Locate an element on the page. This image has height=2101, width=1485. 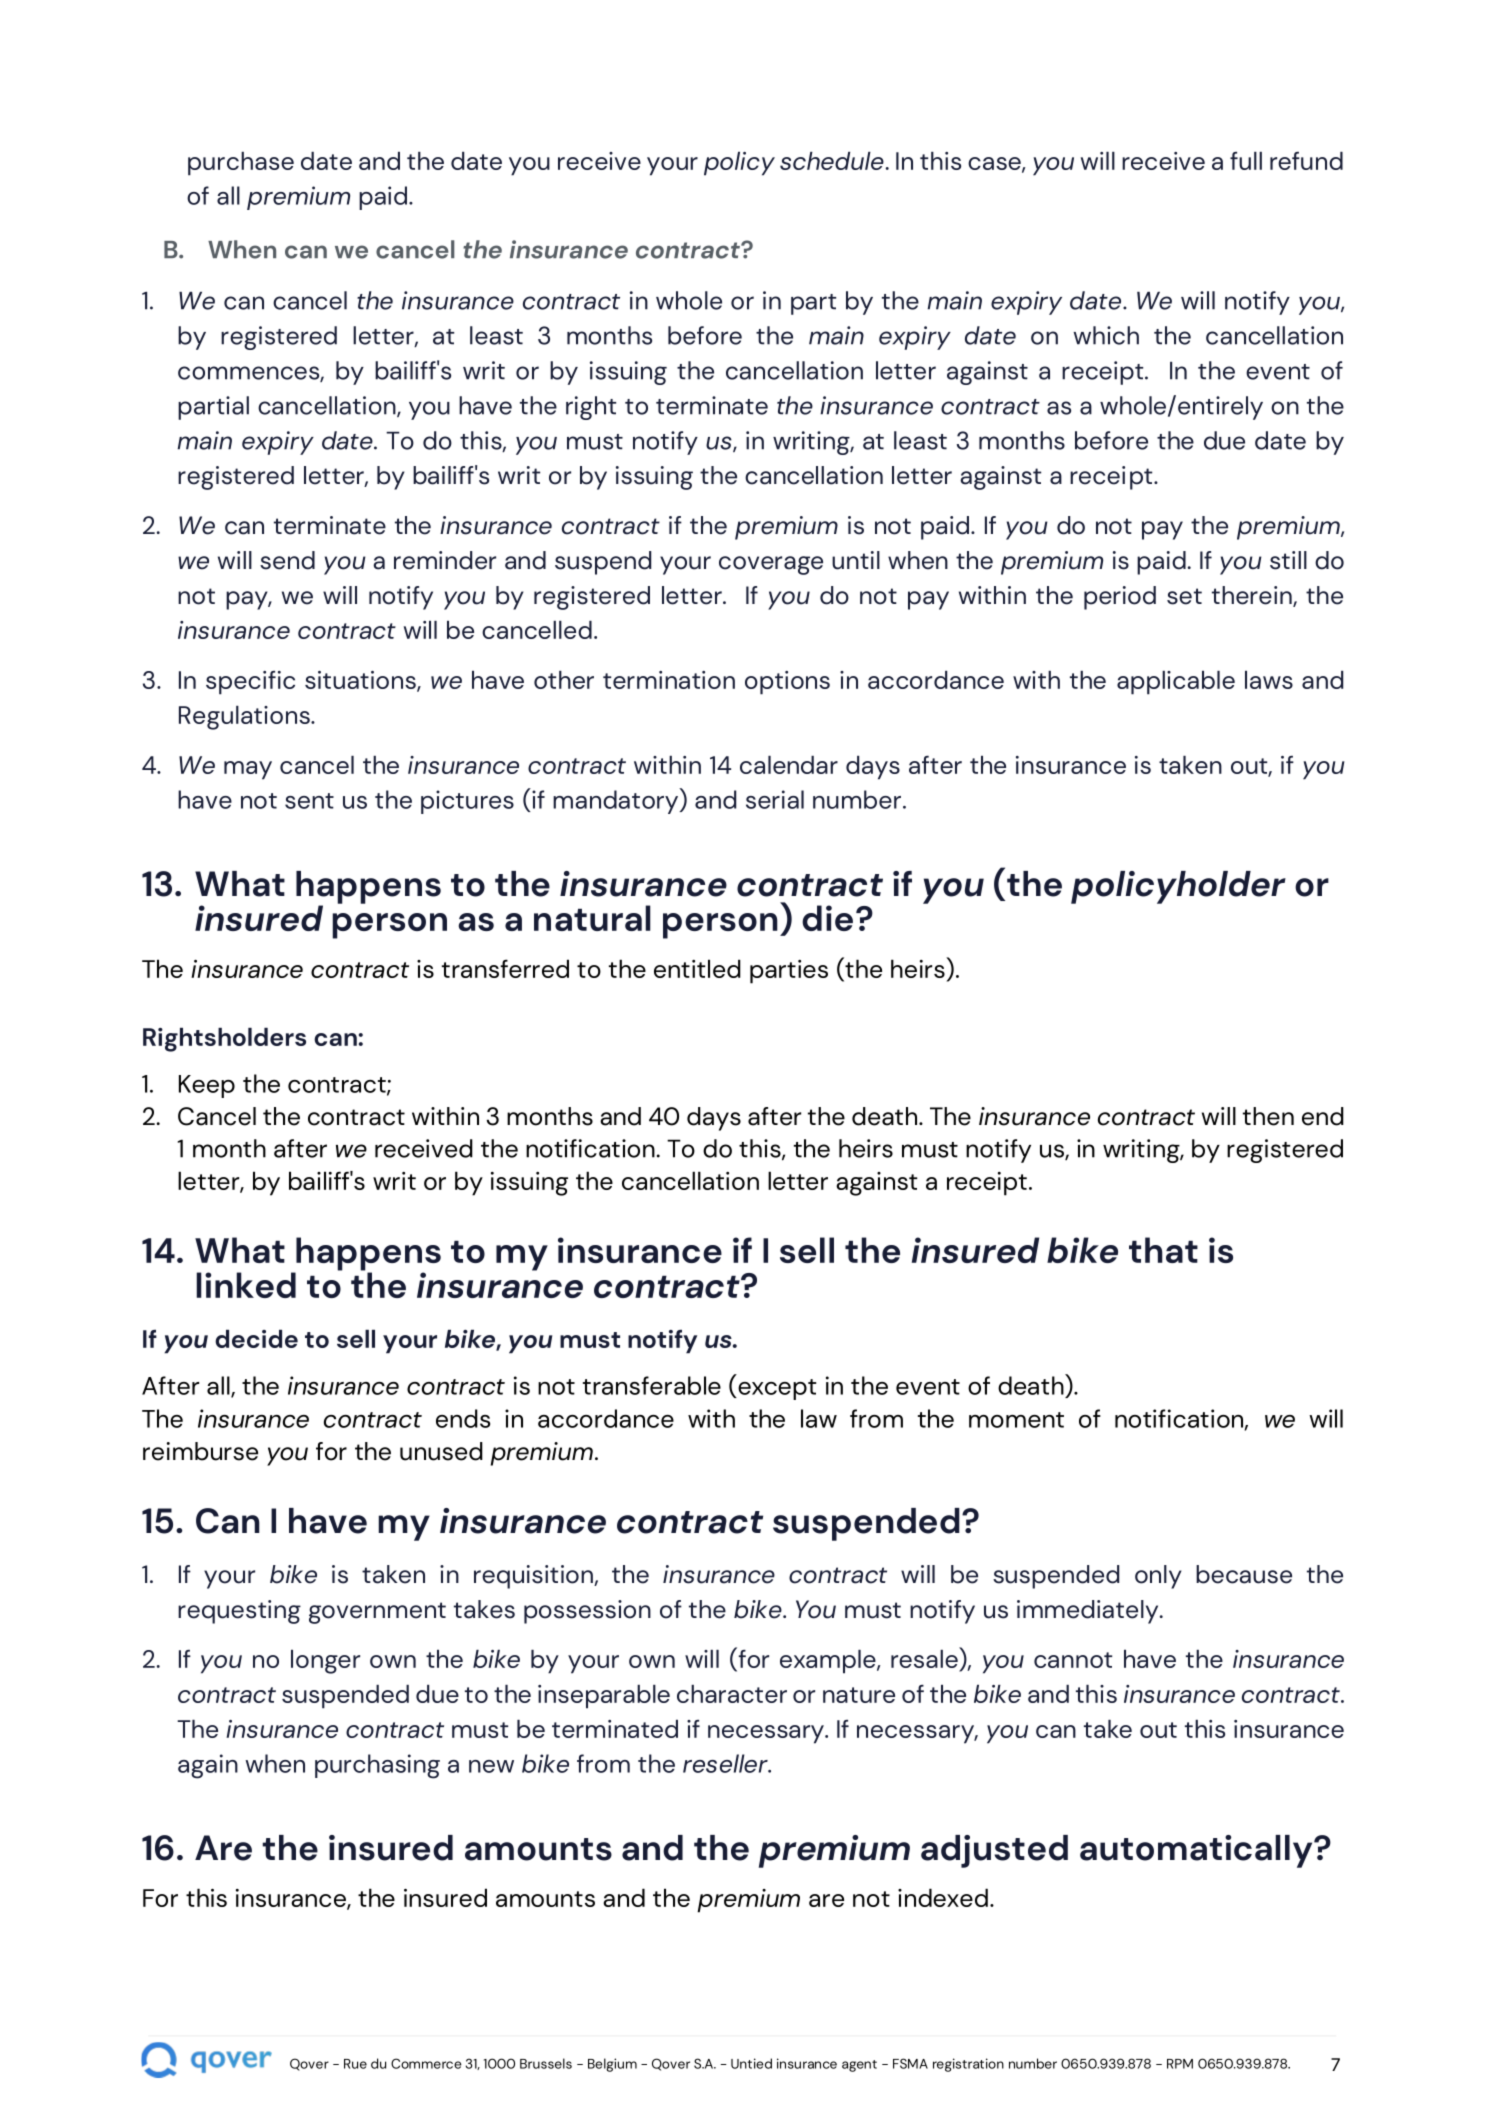
then is located at coordinates (1268, 1116).
